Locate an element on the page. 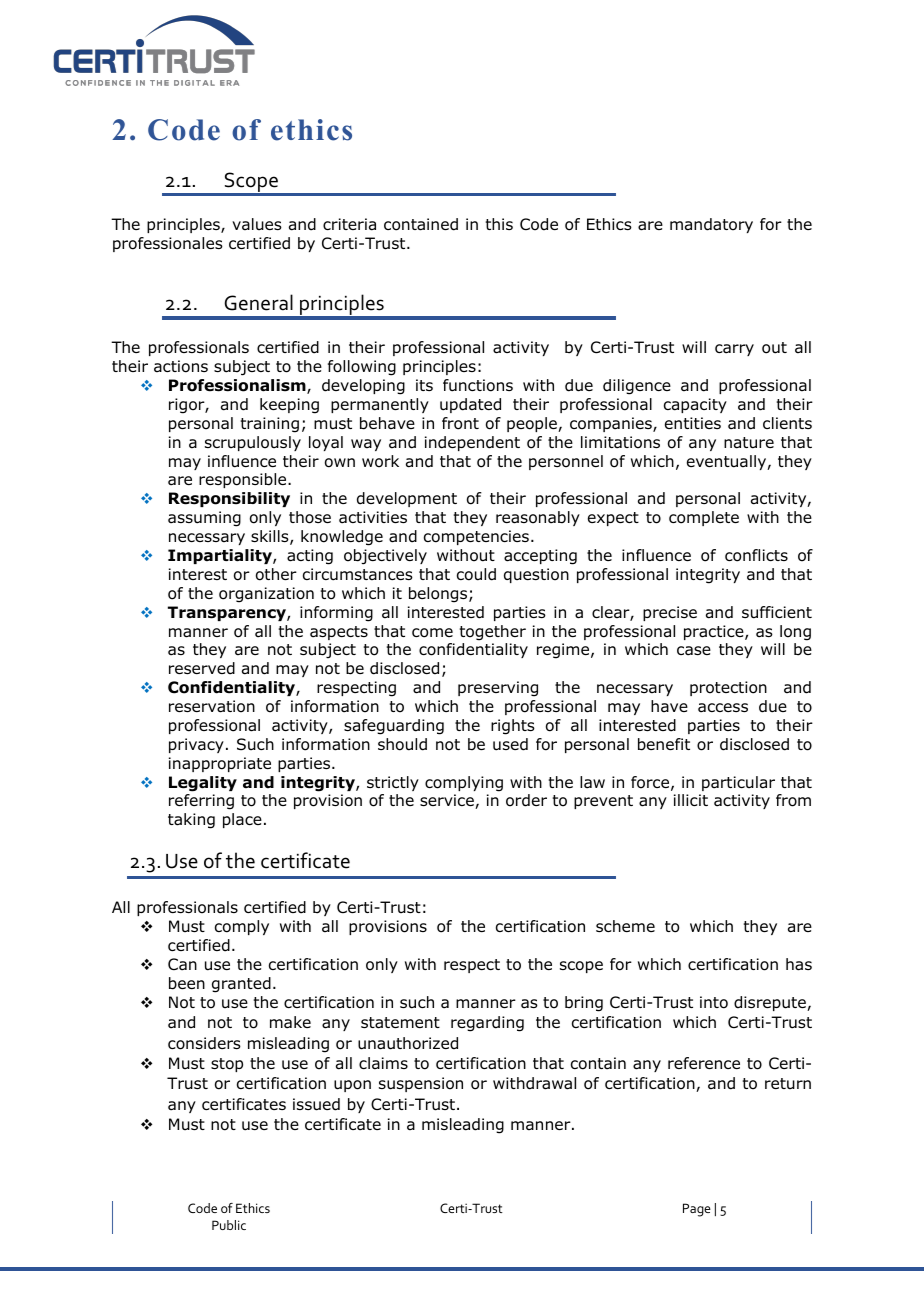  Public is located at coordinates (229, 1225).
